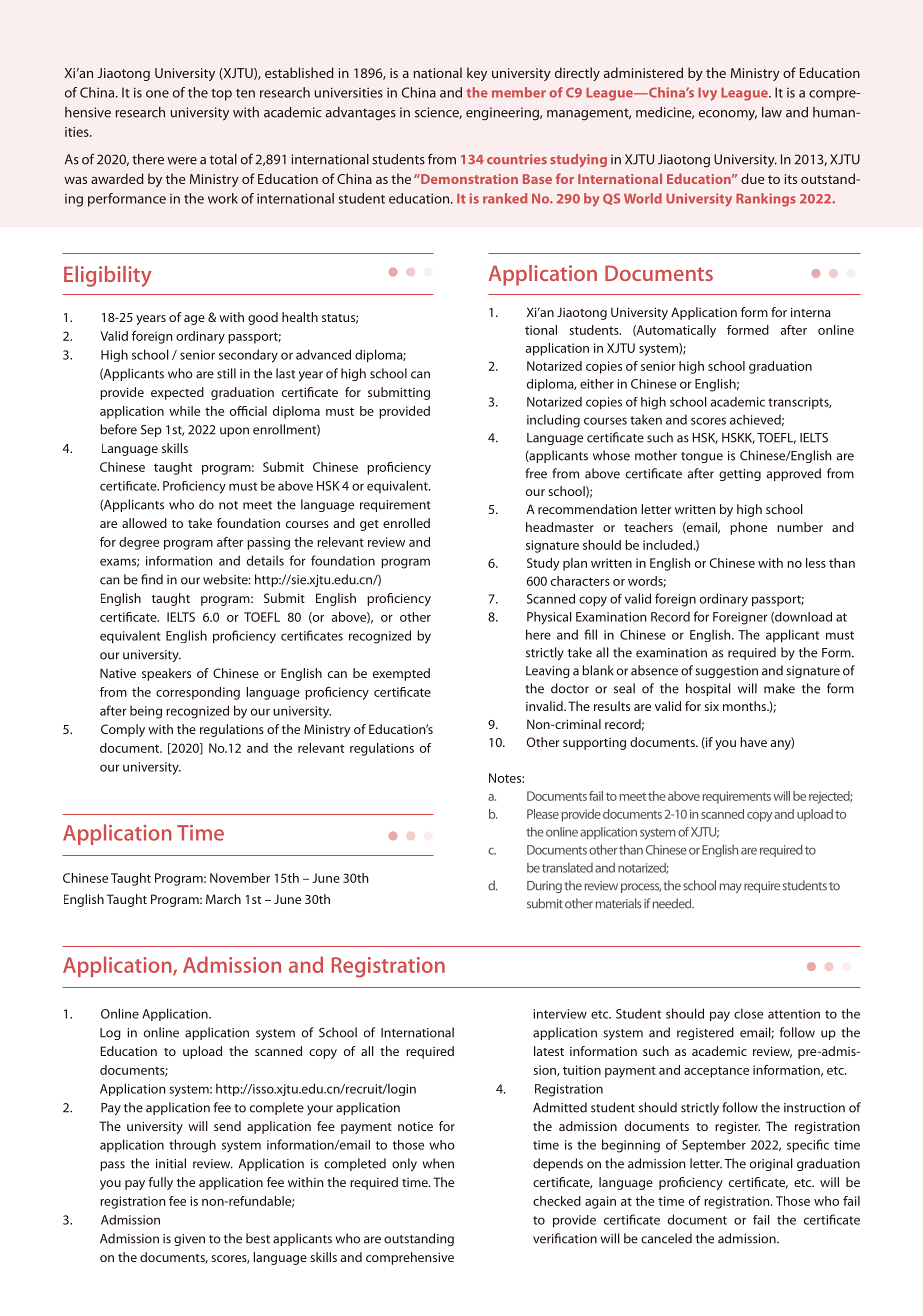 Image resolution: width=923 pixels, height=1316 pixels. What do you see at coordinates (401, 674) in the screenshot?
I see `exempted` at bounding box center [401, 674].
